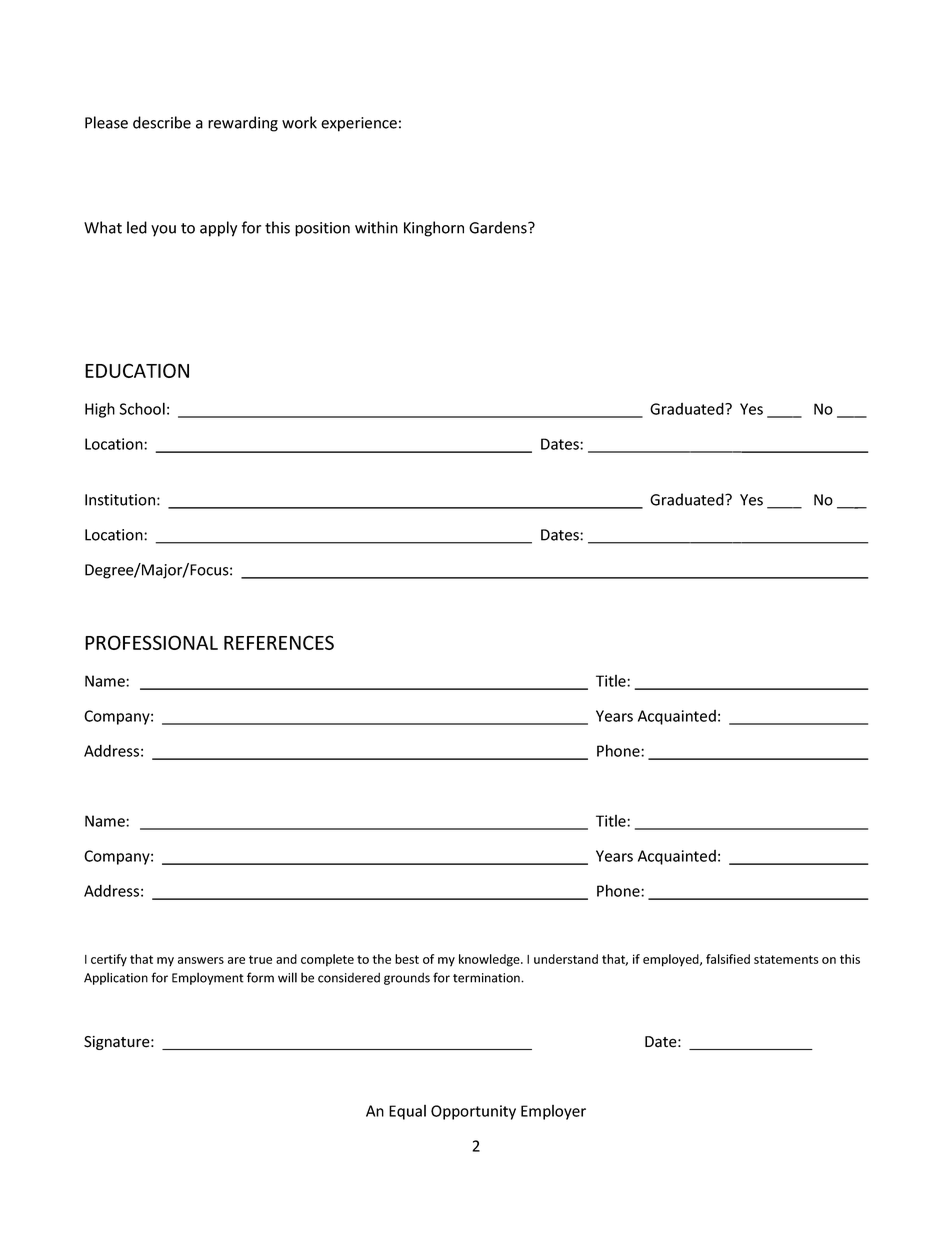 The height and width of the screenshot is (1233, 952). What do you see at coordinates (728, 959) in the screenshot?
I see `falsified` at bounding box center [728, 959].
